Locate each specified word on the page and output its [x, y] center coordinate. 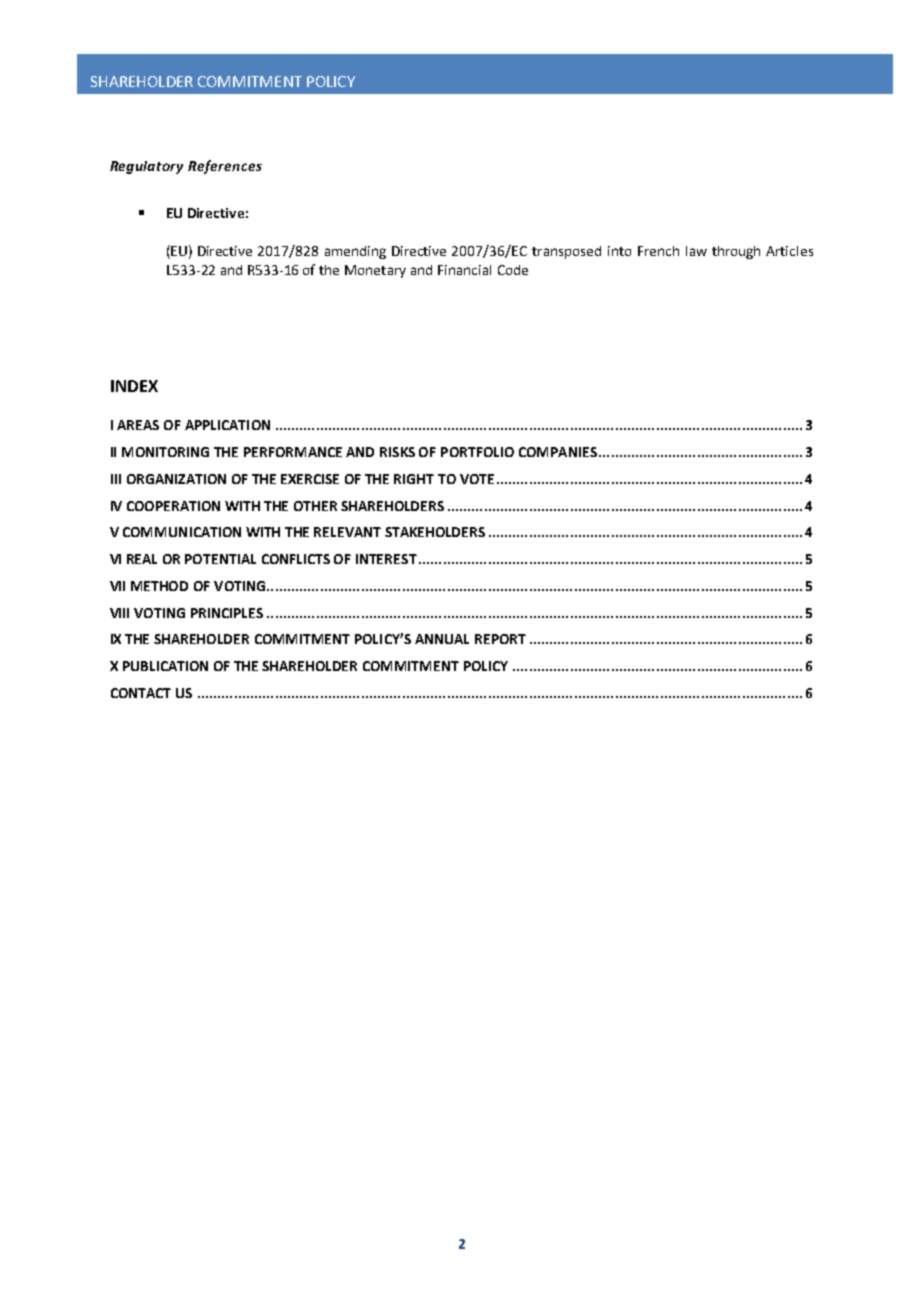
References [225, 167]
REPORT [500, 639]
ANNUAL [442, 639]
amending [355, 252]
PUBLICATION [165, 666]
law [696, 251]
